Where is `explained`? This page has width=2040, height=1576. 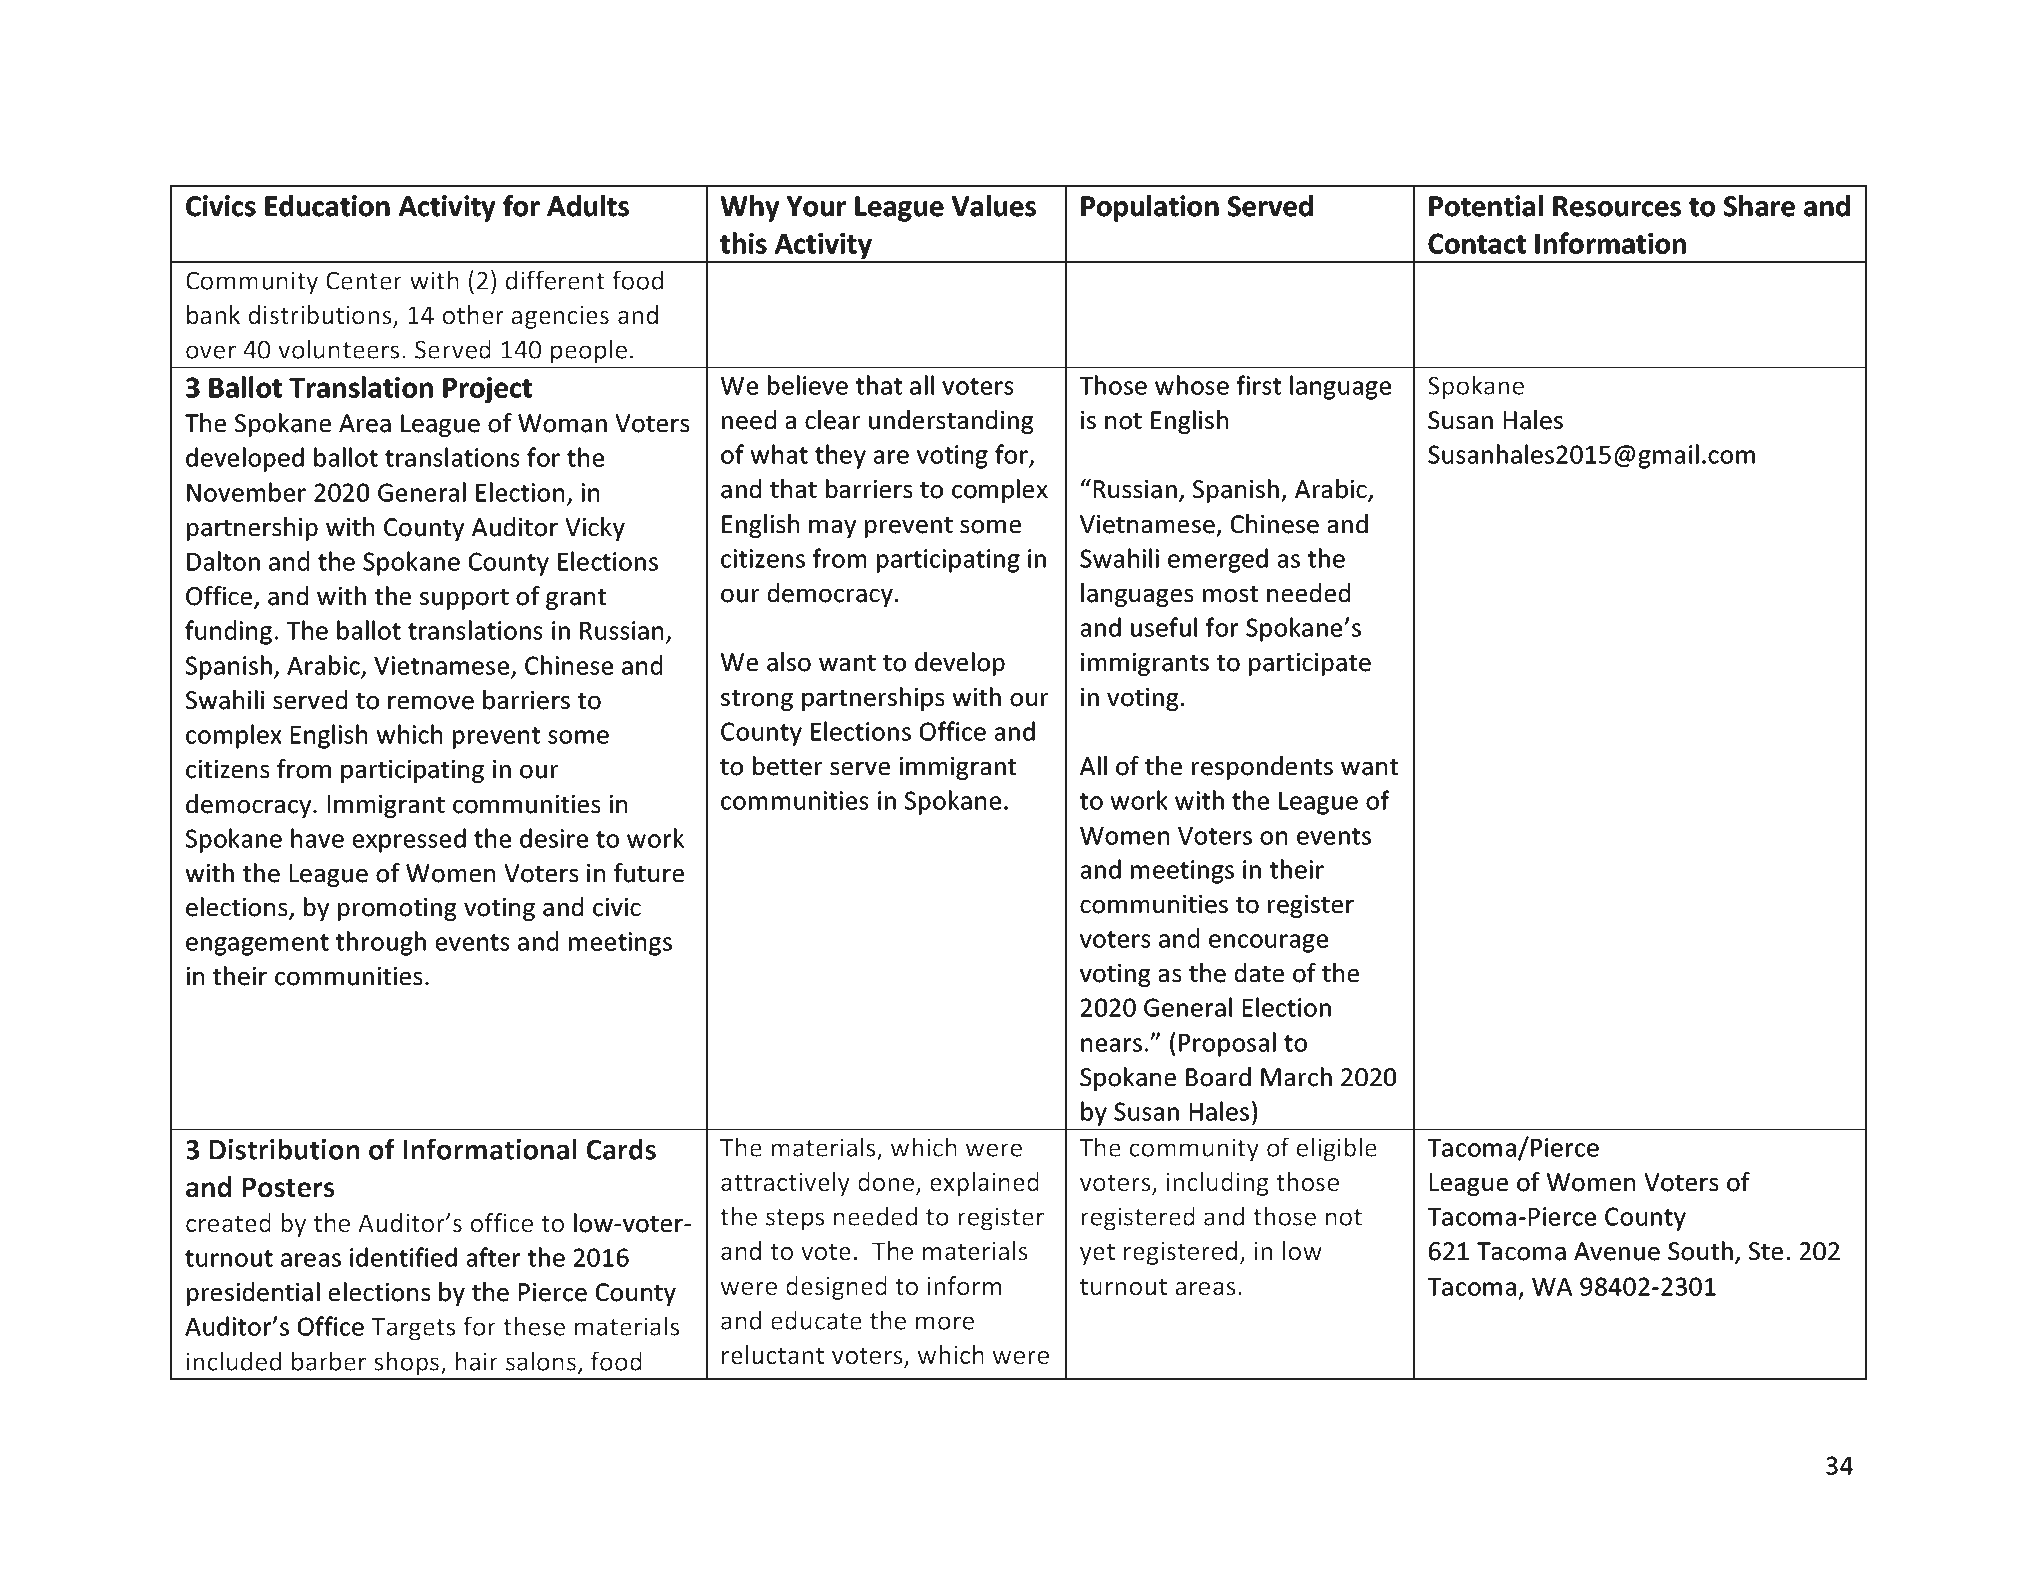
explained is located at coordinates (984, 1184).
